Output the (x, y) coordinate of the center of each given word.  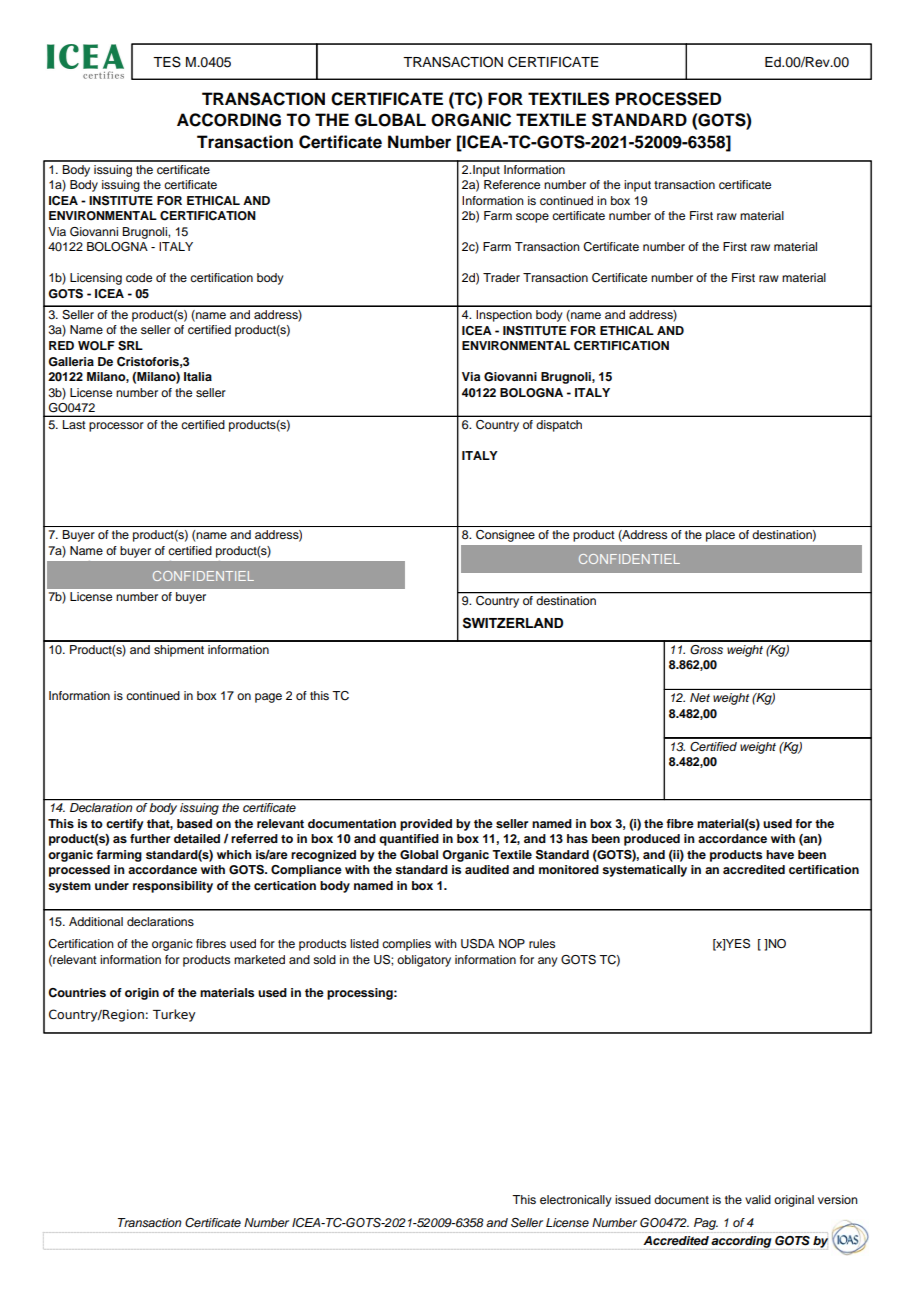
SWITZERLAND (513, 623)
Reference (512, 184)
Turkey (174, 1015)
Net (700, 697)
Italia (198, 376)
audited (487, 869)
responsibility (173, 887)
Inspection (504, 316)
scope (532, 218)
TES (167, 62)
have (780, 854)
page (268, 698)
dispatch (559, 426)
